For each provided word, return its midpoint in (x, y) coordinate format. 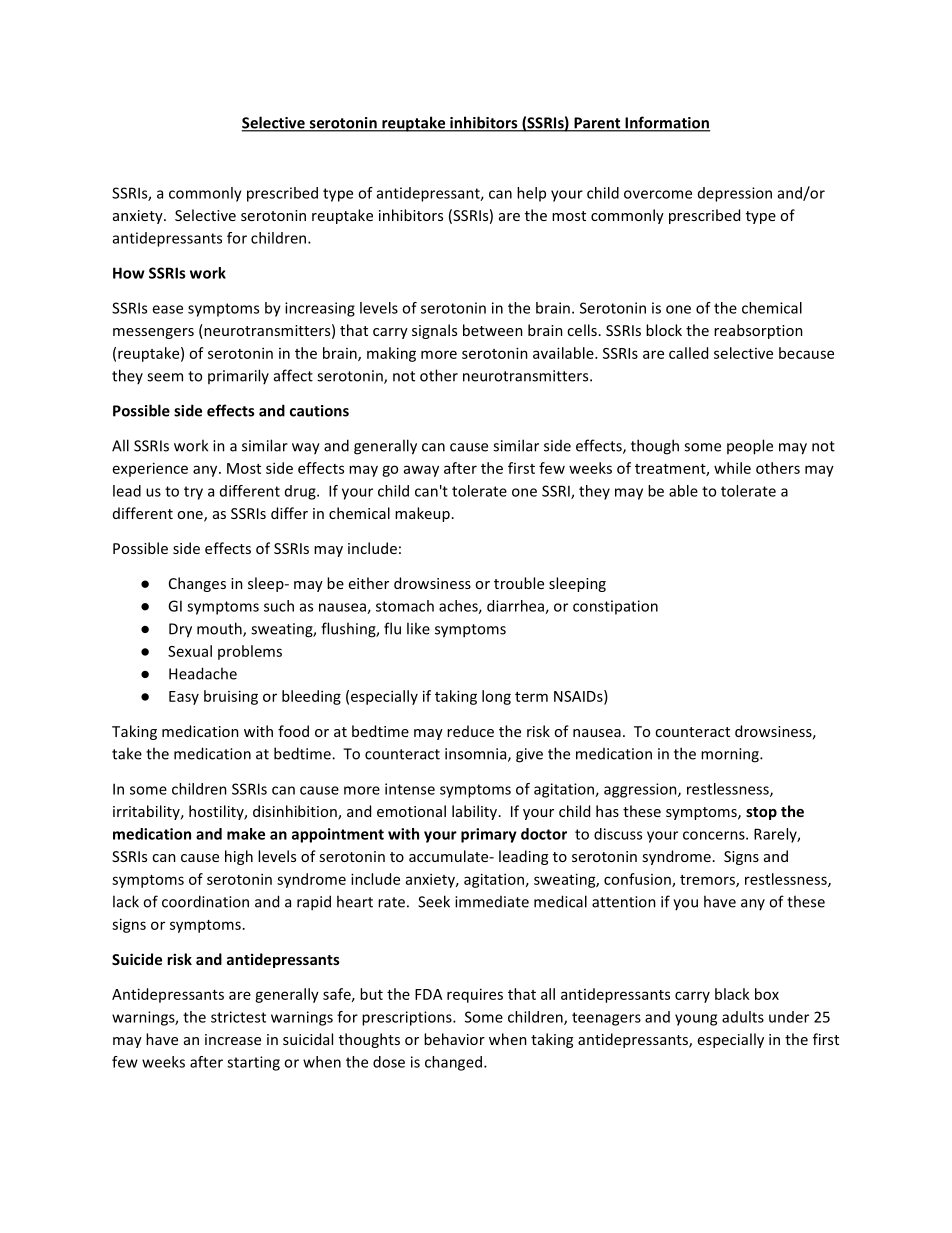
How (129, 273)
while (732, 468)
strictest (238, 1017)
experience (150, 469)
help (531, 194)
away (421, 471)
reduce (470, 731)
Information (666, 123)
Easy (184, 698)
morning (731, 755)
